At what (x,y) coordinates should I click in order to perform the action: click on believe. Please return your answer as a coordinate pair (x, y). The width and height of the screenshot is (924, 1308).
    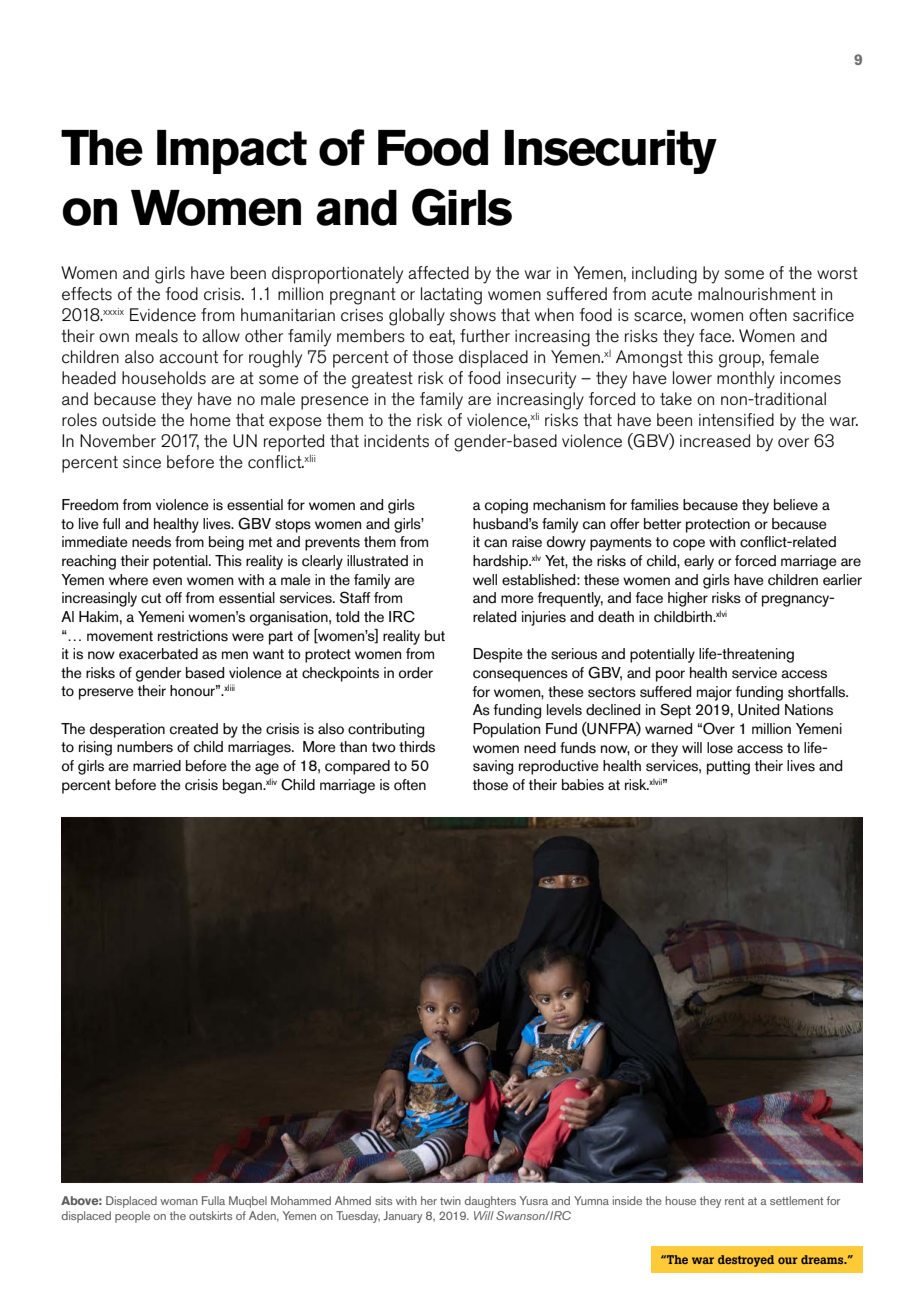
    Looking at the image, I should click on (796, 505).
